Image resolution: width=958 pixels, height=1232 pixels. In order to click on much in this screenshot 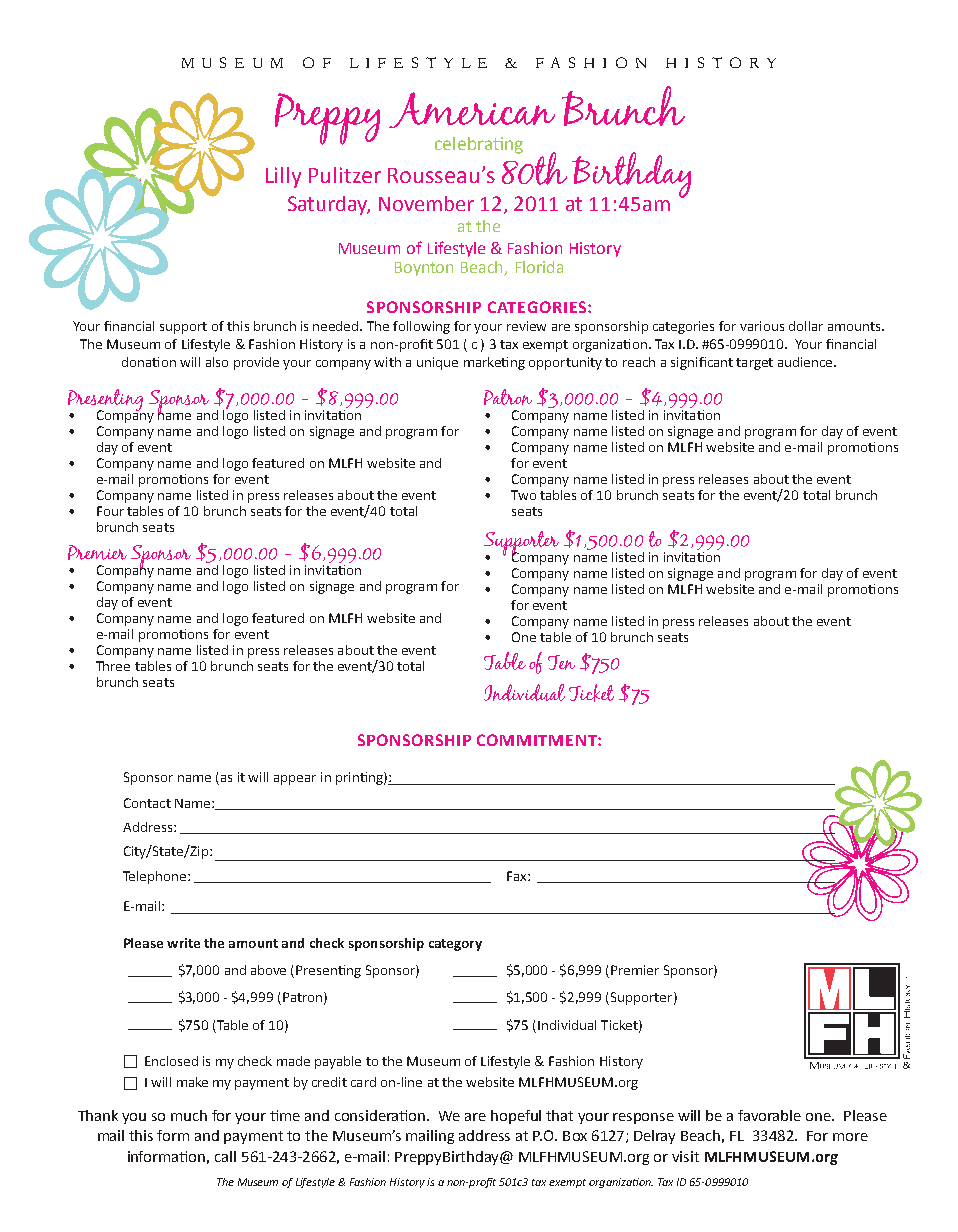, I will do `click(189, 1115)`.
